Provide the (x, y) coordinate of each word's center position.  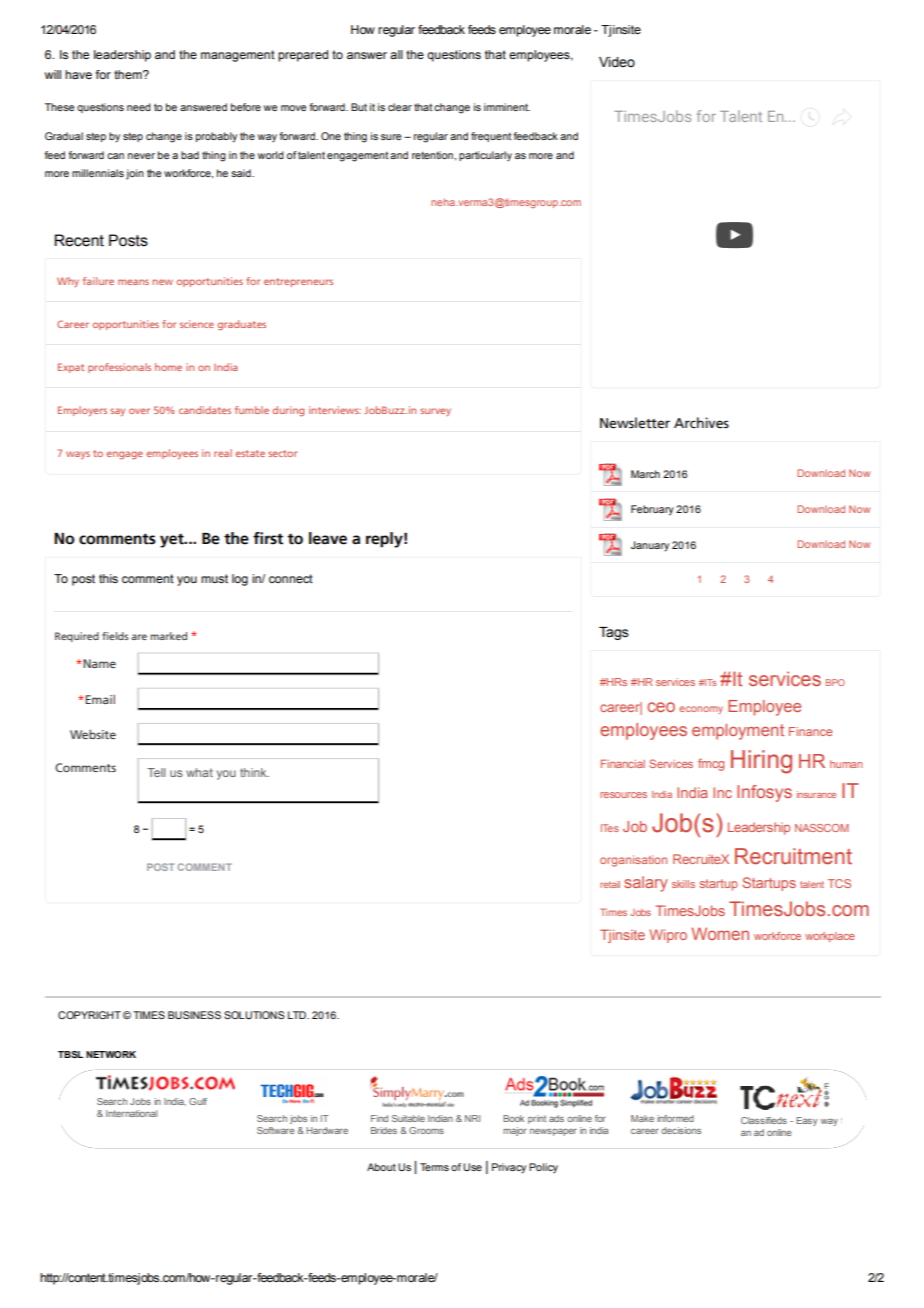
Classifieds (764, 1120)
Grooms (426, 1130)
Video (617, 62)
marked (168, 636)
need (139, 107)
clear (400, 107)
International (131, 1113)
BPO (835, 682)
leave (328, 538)
